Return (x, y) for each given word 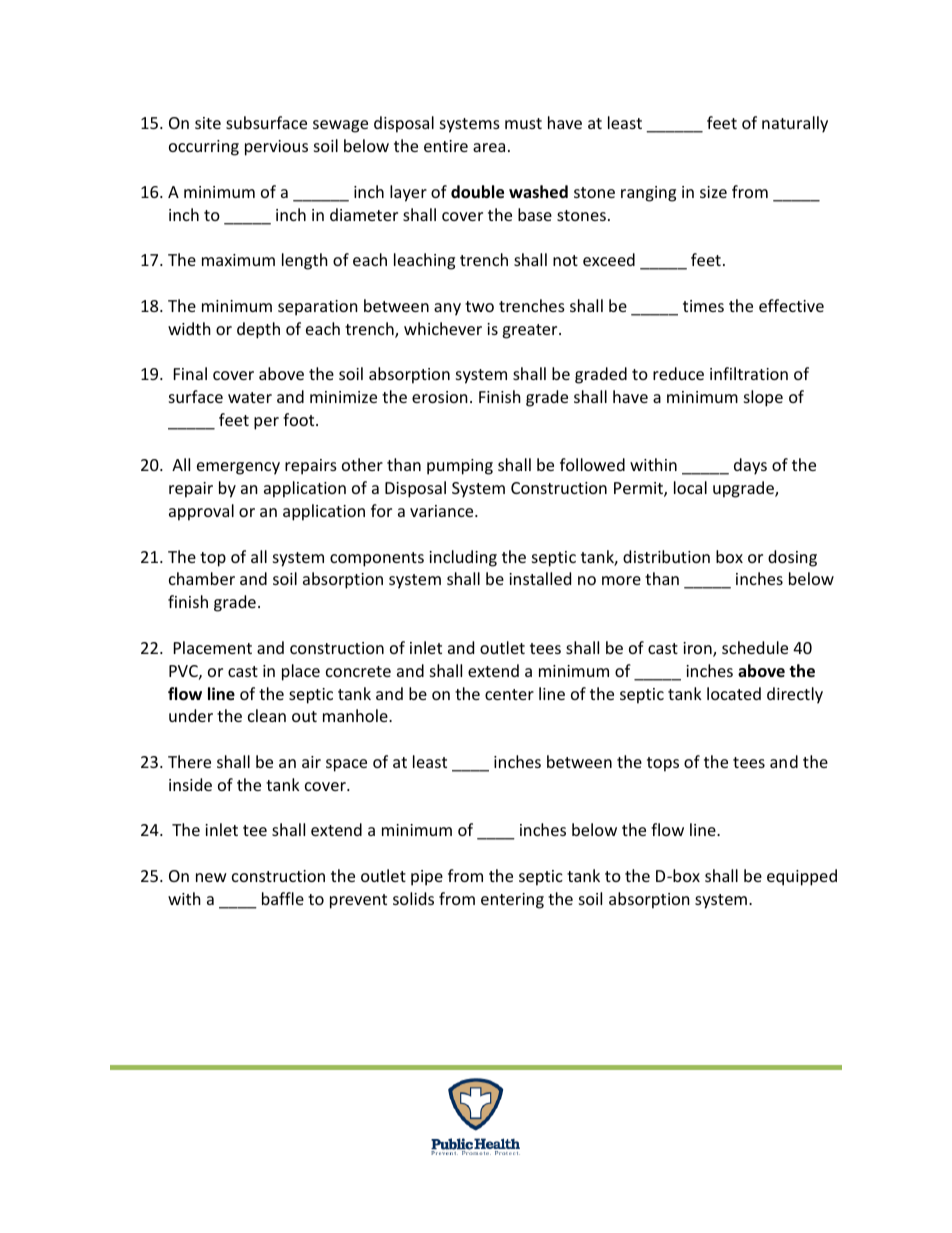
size (713, 192)
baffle (283, 898)
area (489, 147)
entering (512, 901)
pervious (276, 148)
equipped (802, 877)
